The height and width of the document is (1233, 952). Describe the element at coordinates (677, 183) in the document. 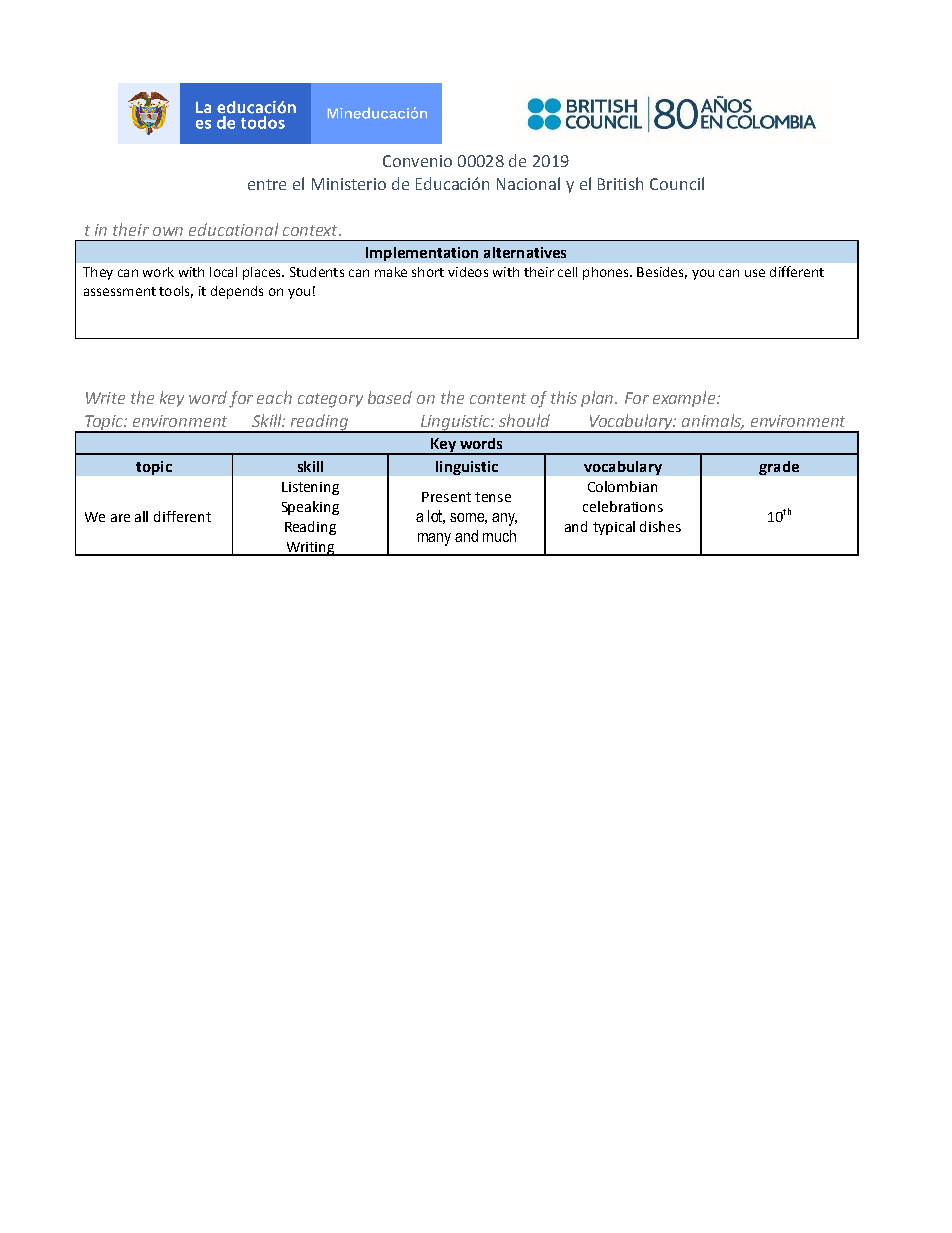

I see `Council` at that location.
